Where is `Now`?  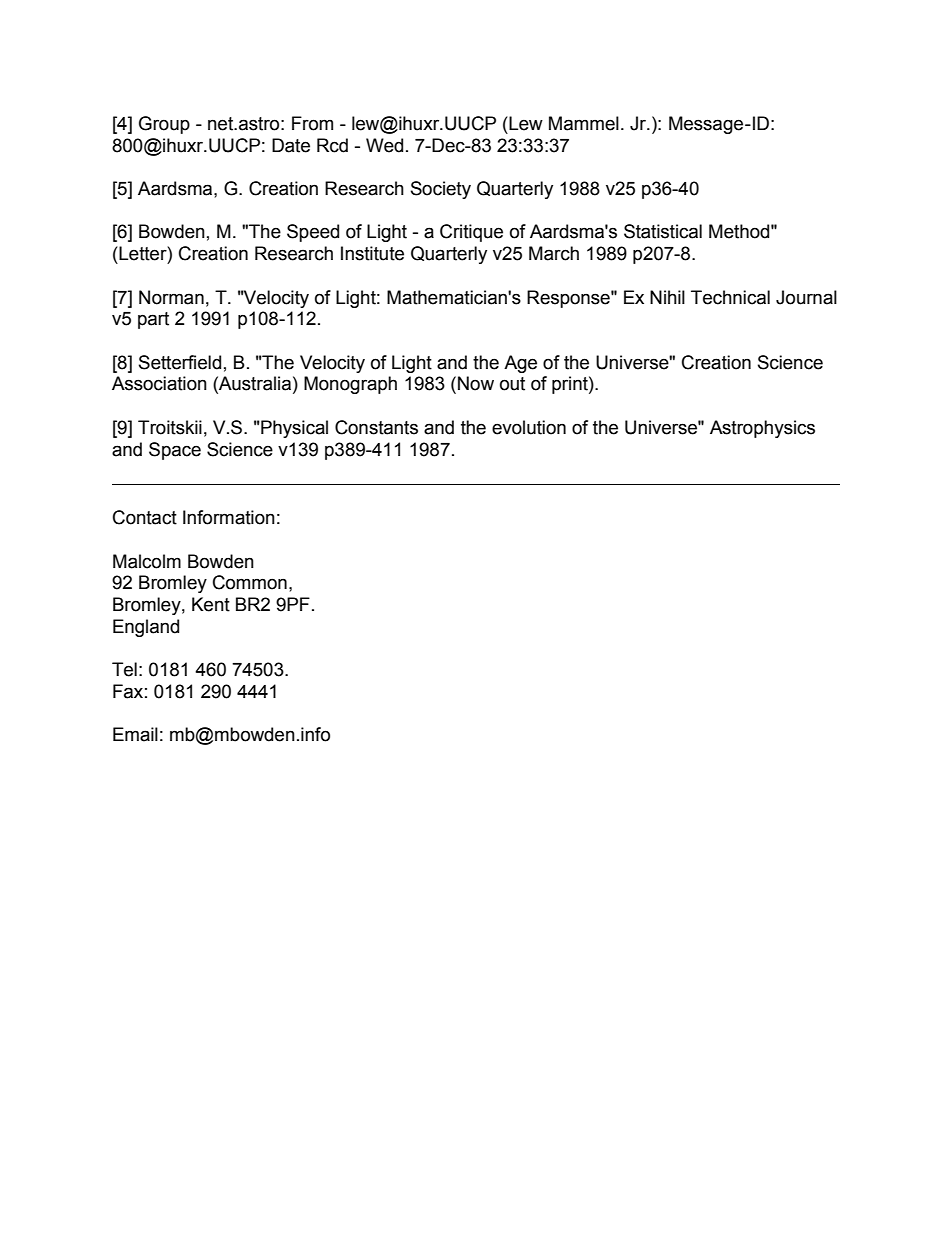
Now is located at coordinates (476, 383).
